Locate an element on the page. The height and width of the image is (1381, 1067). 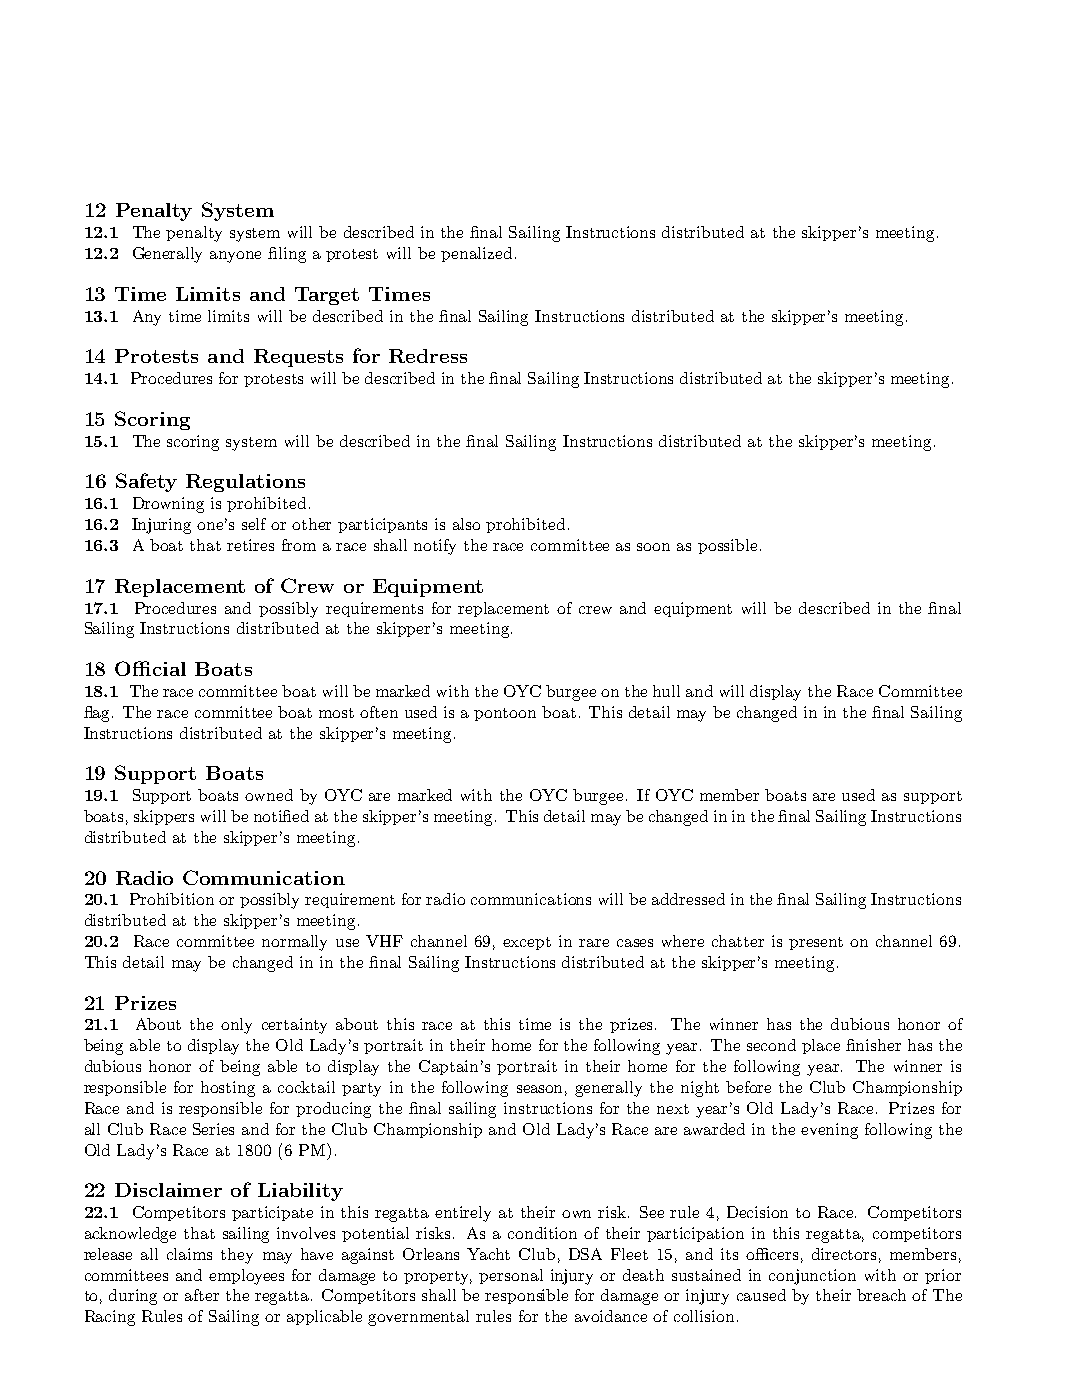
second is located at coordinates (771, 1045).
